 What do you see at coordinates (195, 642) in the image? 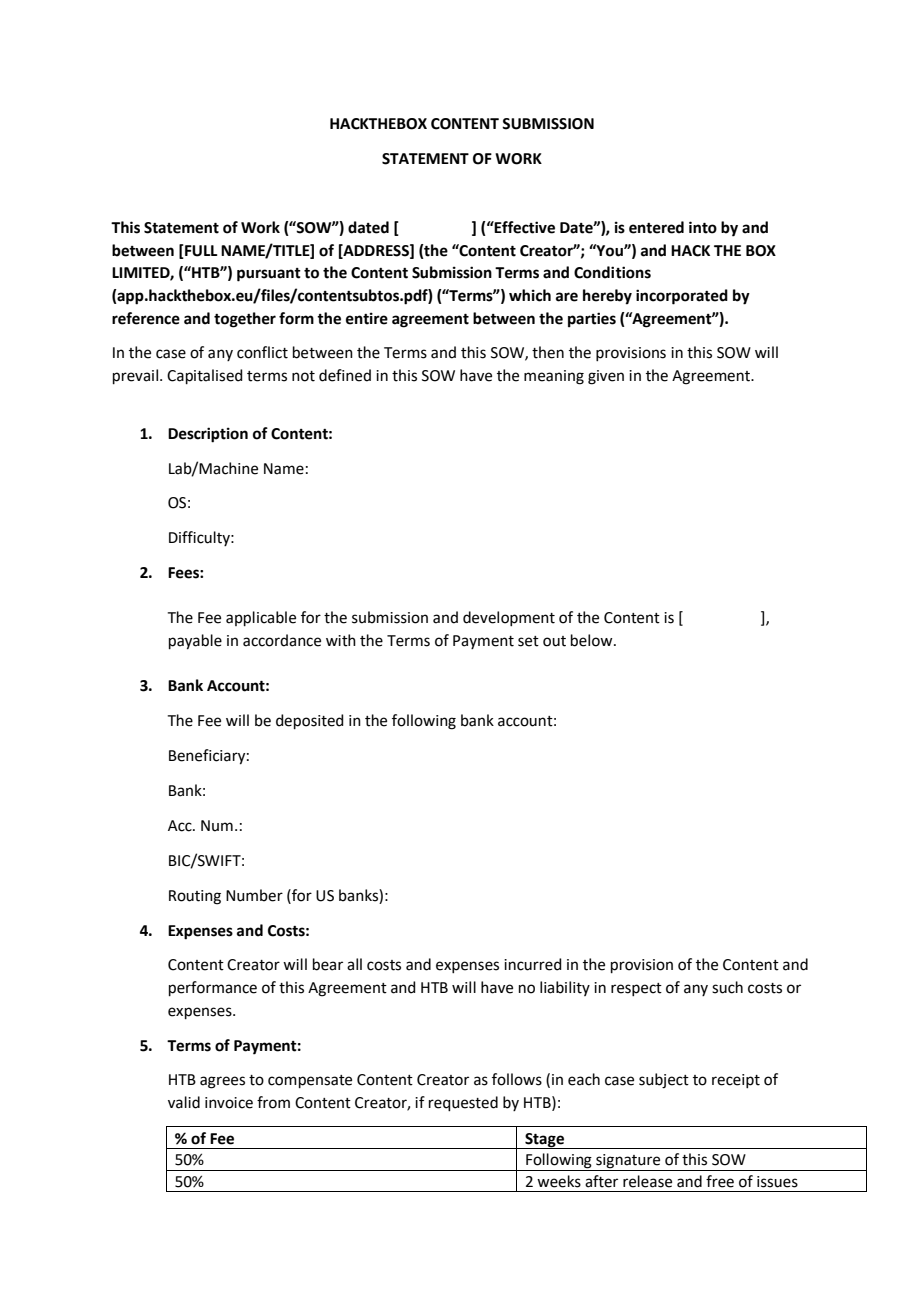
I see `payable` at bounding box center [195, 642].
